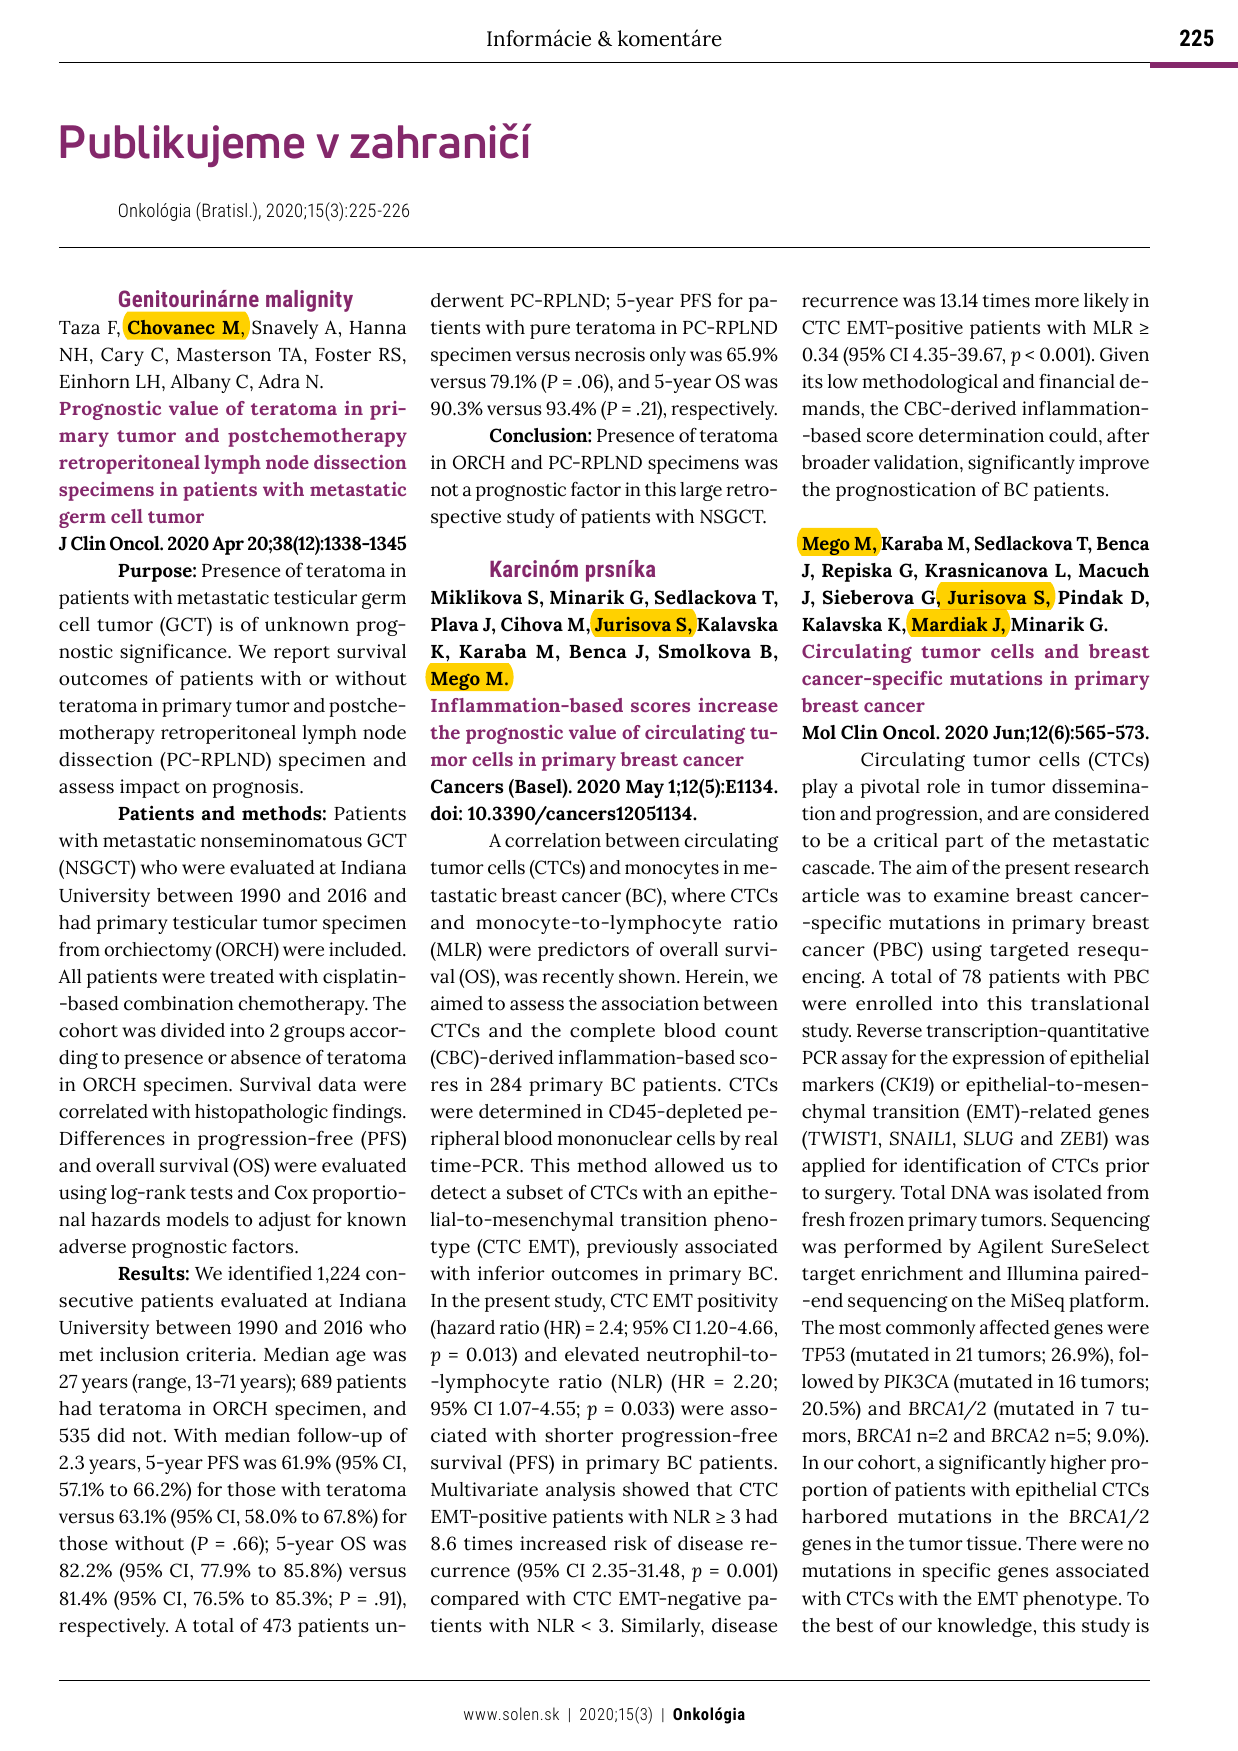 The width and height of the image is (1238, 1751). Describe the element at coordinates (475, 1600) in the image. I see `compared` at that location.
